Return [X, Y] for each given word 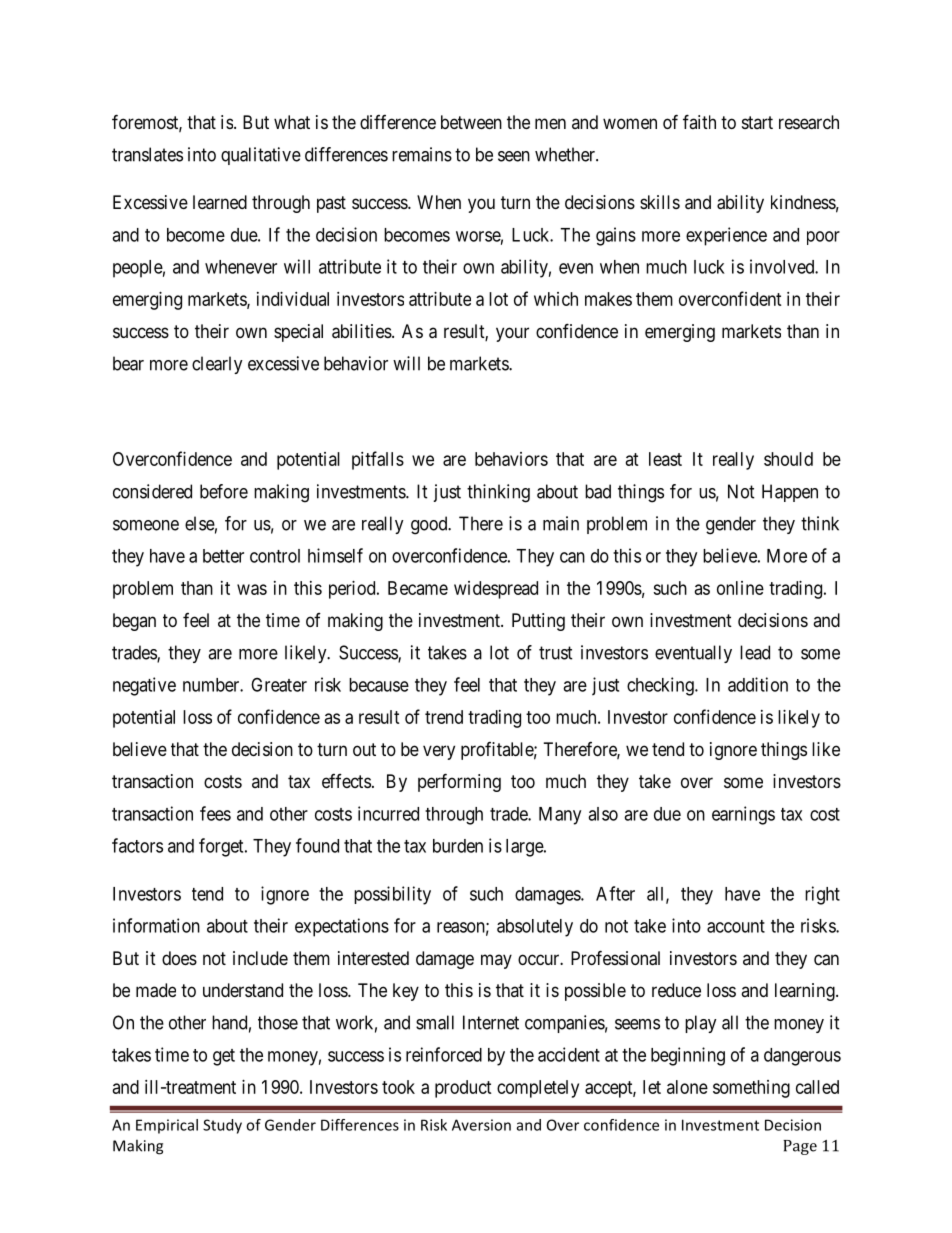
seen [514, 156]
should [788, 459]
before [224, 491]
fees [215, 813]
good [430, 525]
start [757, 122]
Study [222, 1126]
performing [459, 782]
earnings [743, 815]
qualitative [261, 156]
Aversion [481, 1125]
